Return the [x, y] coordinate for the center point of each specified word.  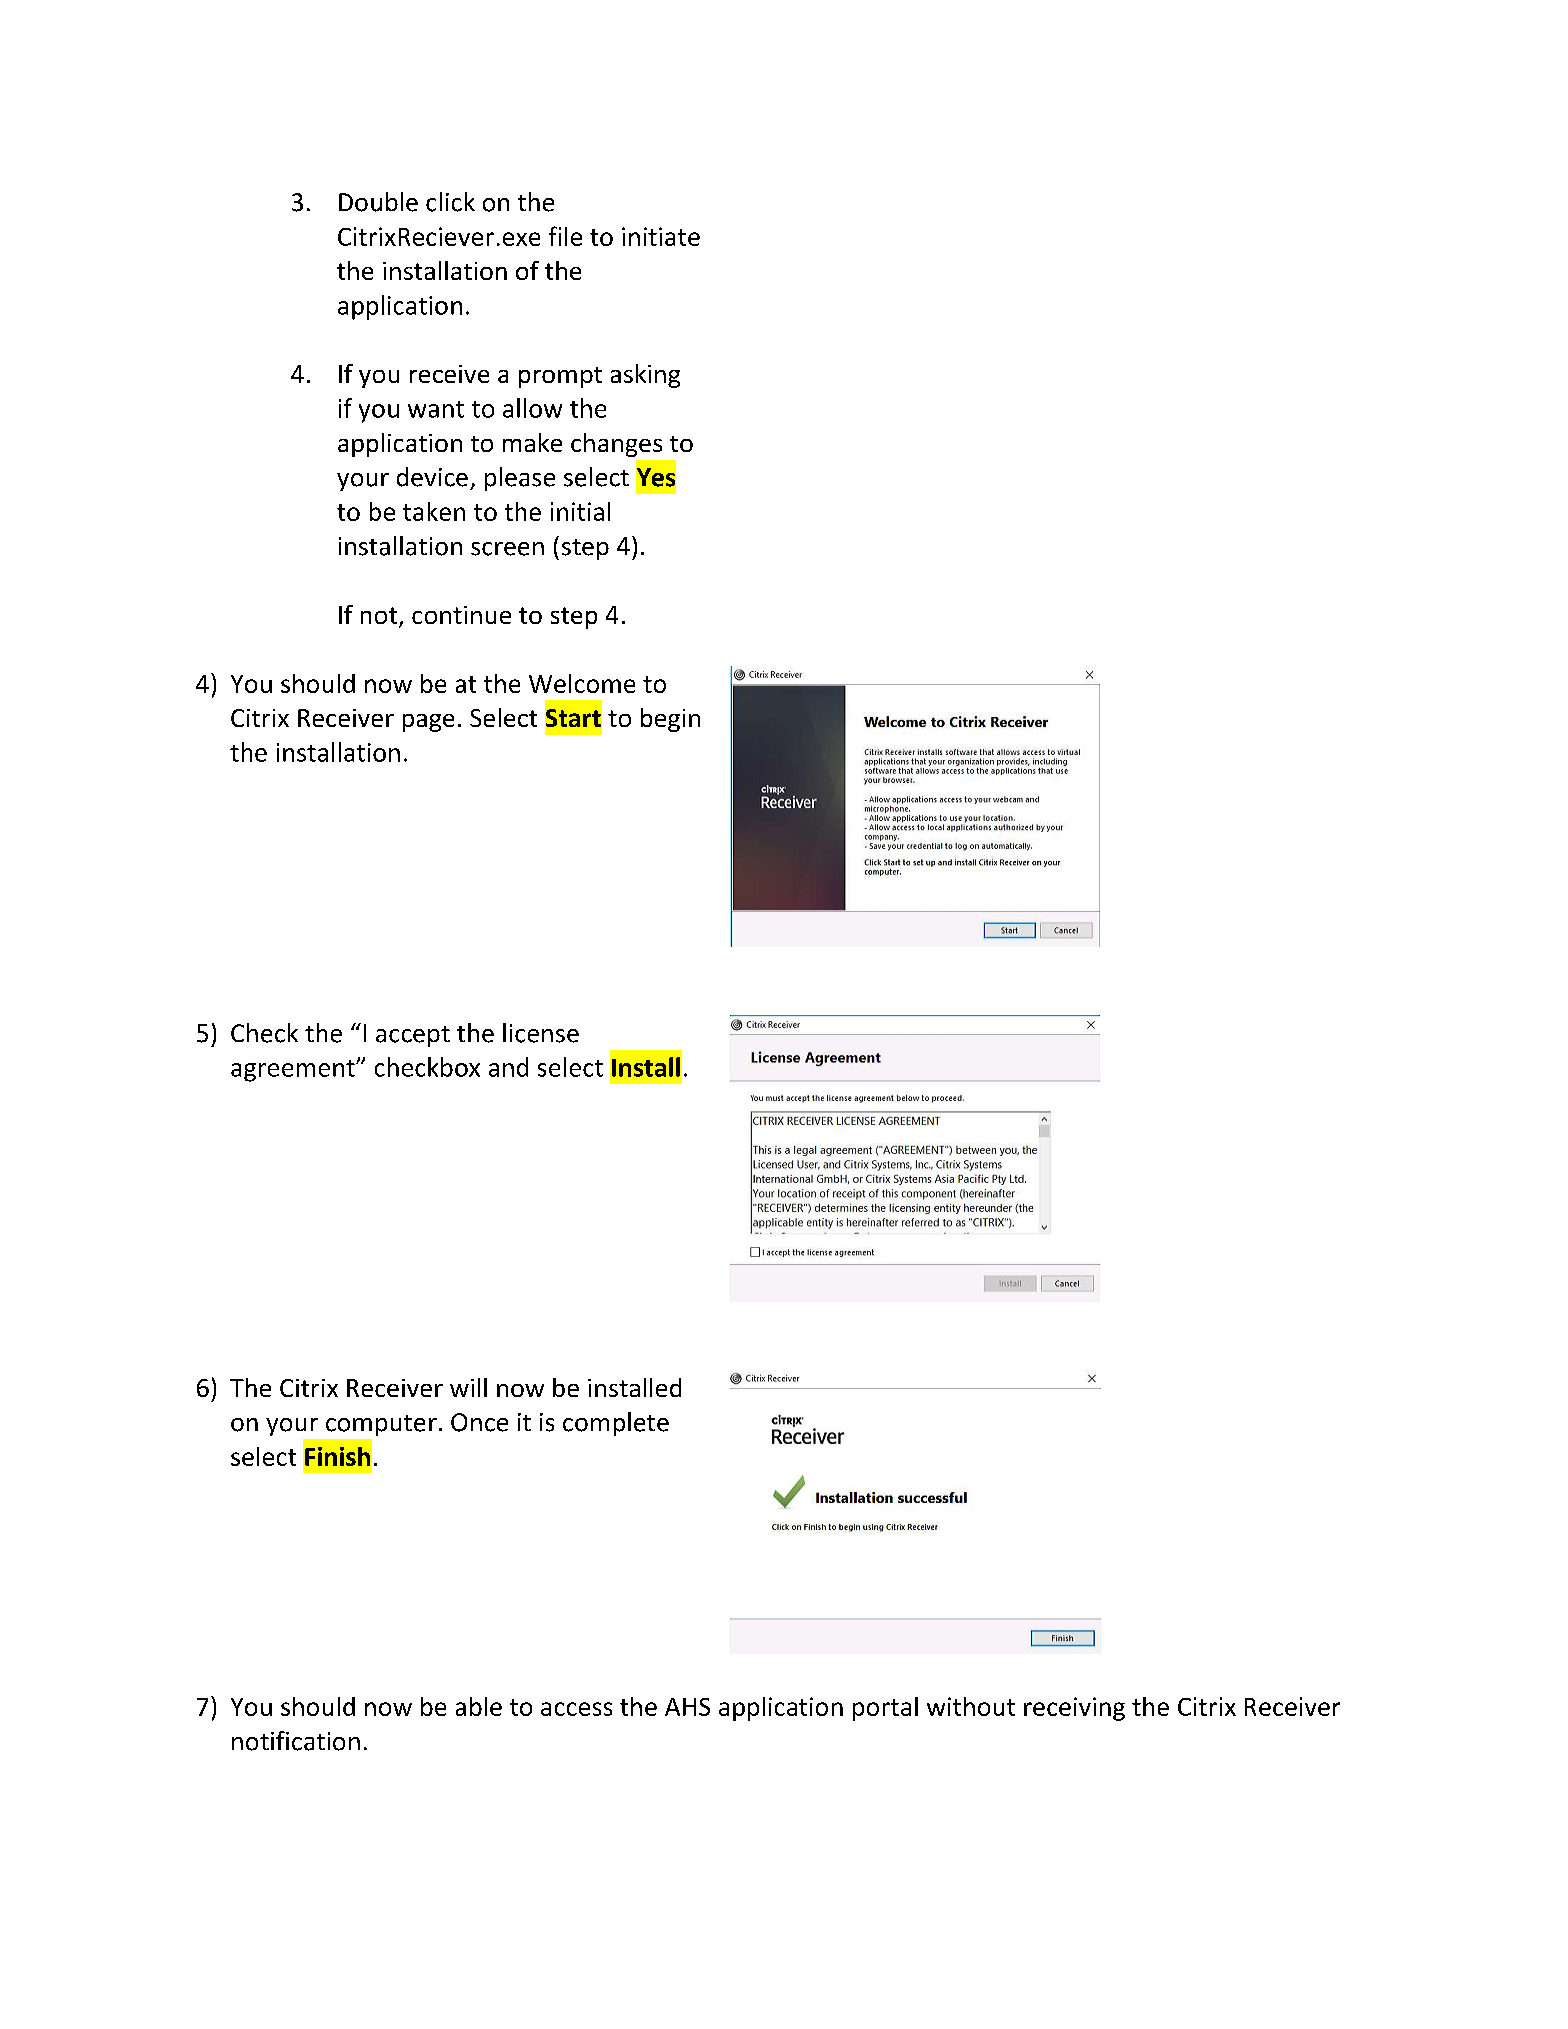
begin [670, 720]
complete [616, 1424]
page [428, 723]
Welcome [582, 683]
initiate [661, 236]
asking [645, 376]
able [479, 1706]
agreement [294, 1071]
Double [378, 202]
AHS [687, 1707]
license [541, 1033]
